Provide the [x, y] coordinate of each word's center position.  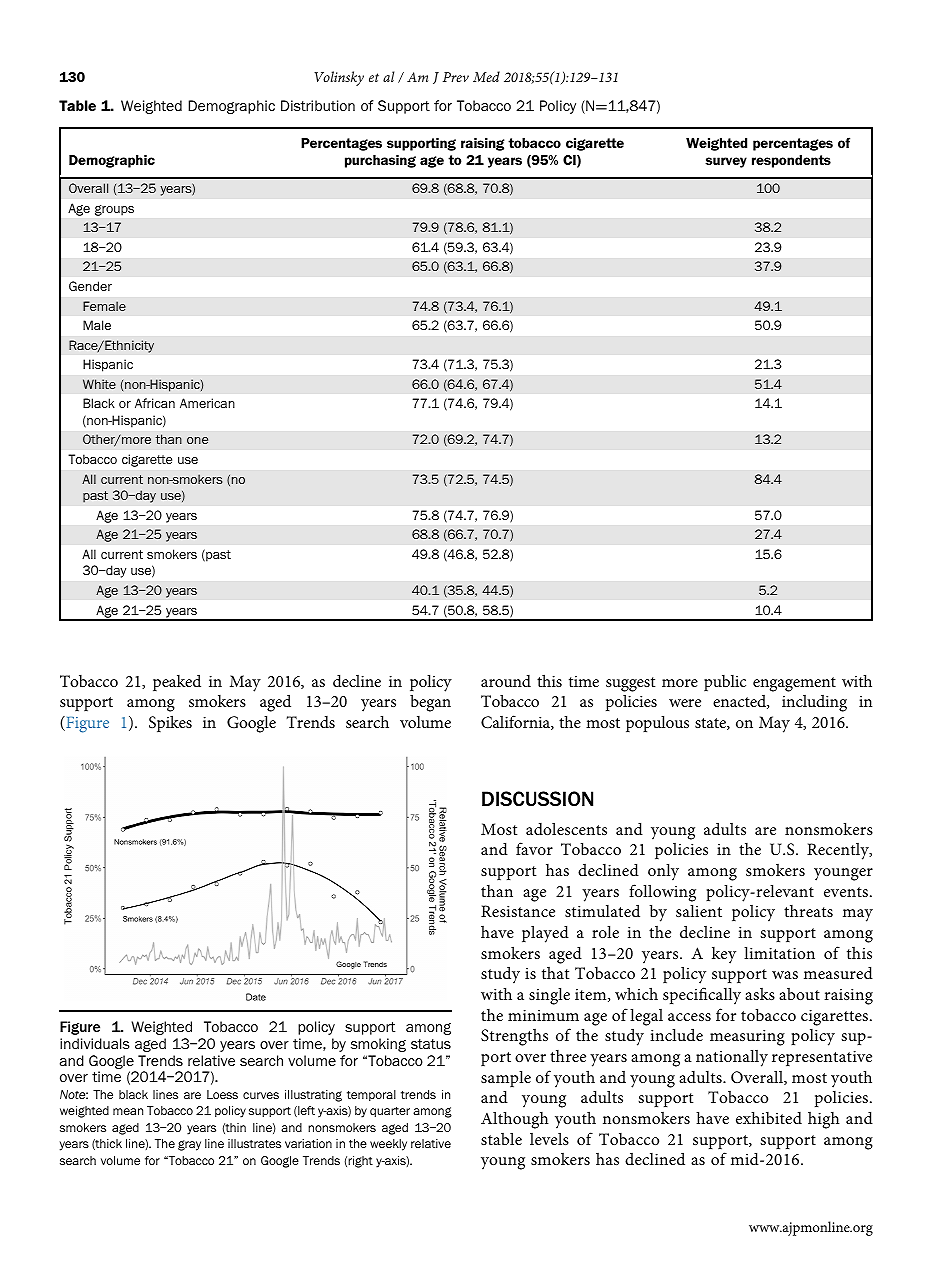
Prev [456, 77]
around [506, 681]
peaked [177, 682]
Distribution [318, 105]
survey [726, 162]
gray [189, 1145]
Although [515, 1120]
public [725, 683]
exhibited [769, 1117]
